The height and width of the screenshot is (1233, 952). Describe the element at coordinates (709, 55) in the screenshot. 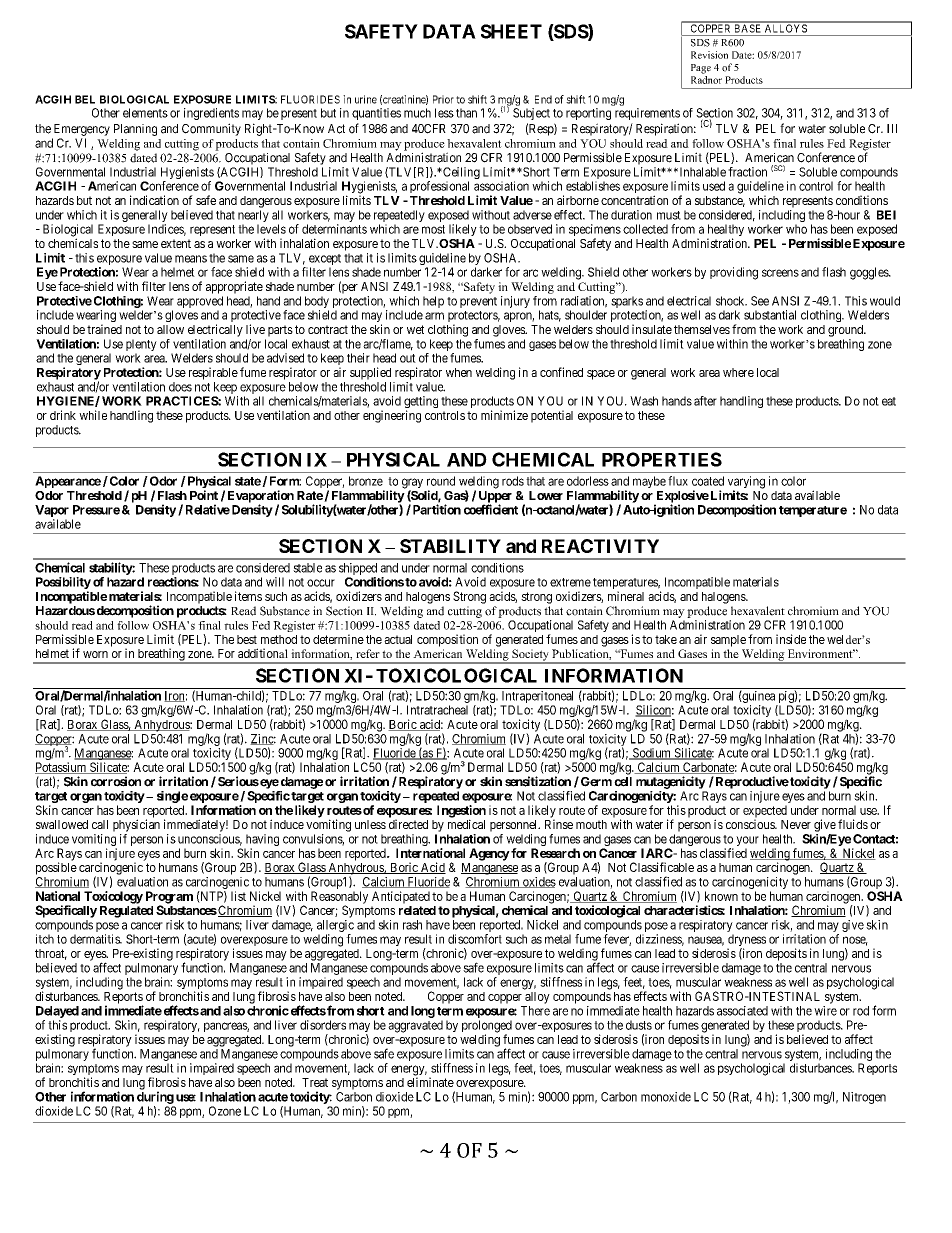

I see `Revision` at that location.
